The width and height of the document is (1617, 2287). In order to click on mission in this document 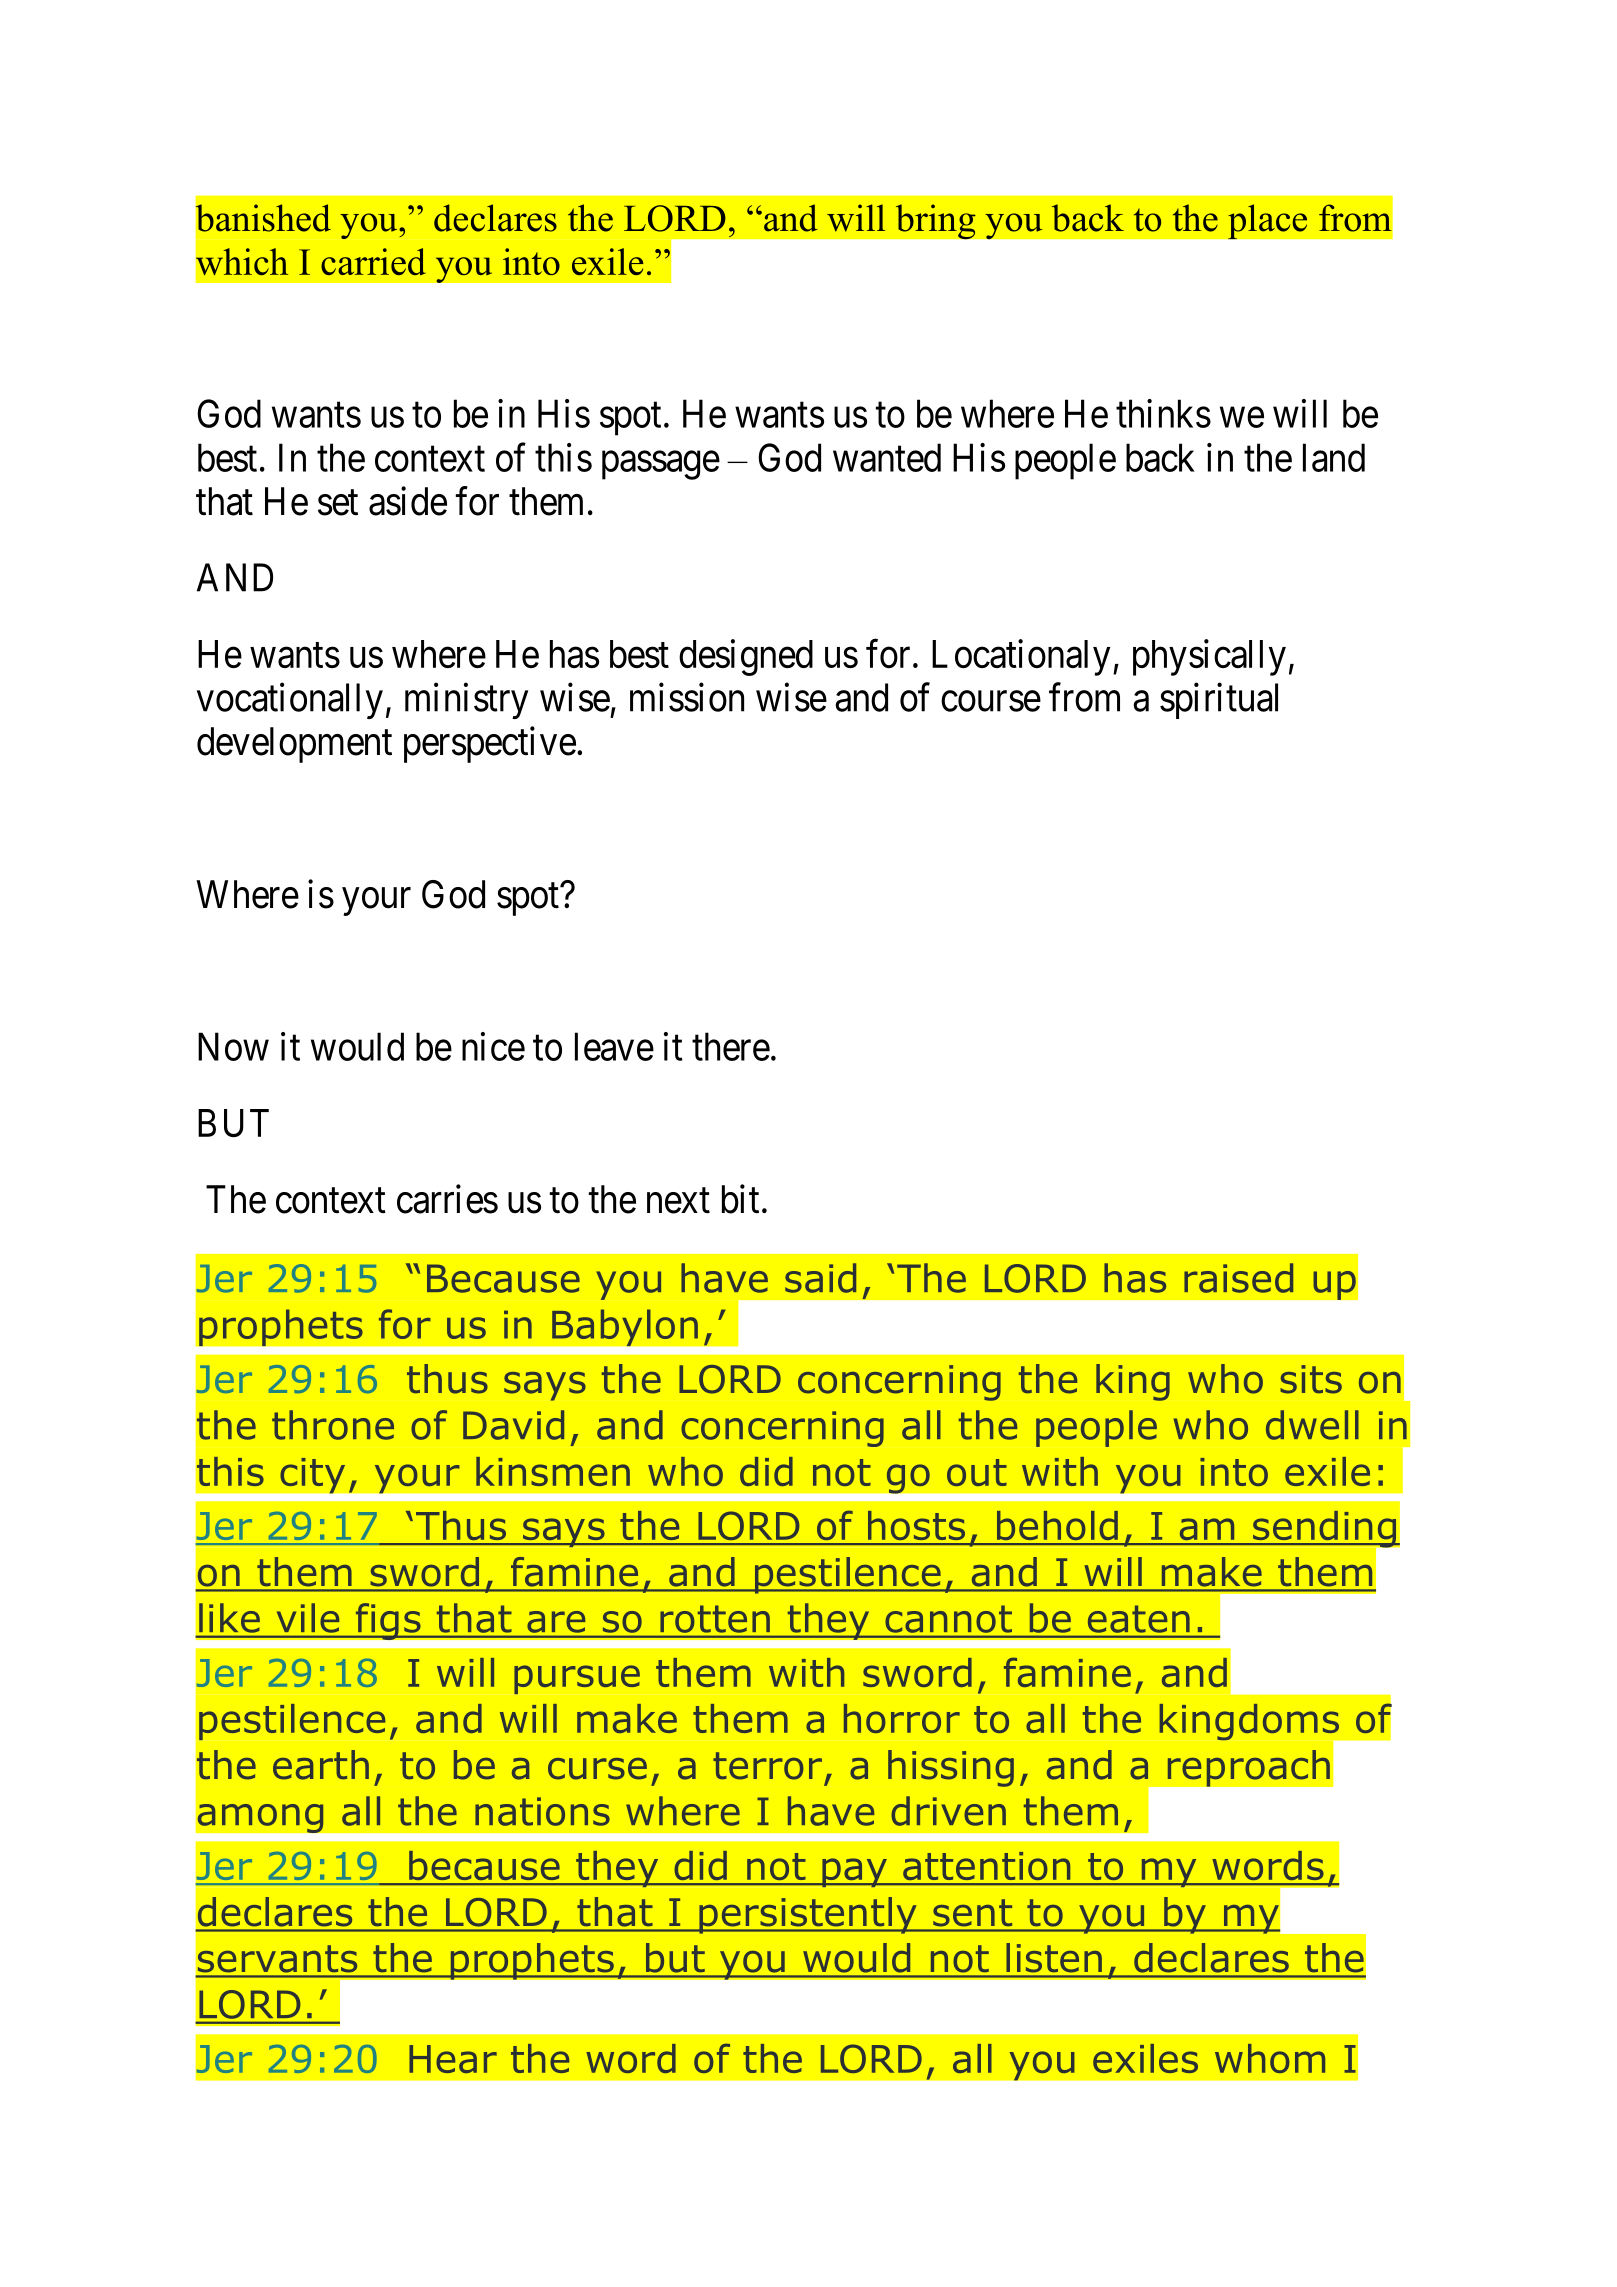, I will do `click(687, 697)`.
